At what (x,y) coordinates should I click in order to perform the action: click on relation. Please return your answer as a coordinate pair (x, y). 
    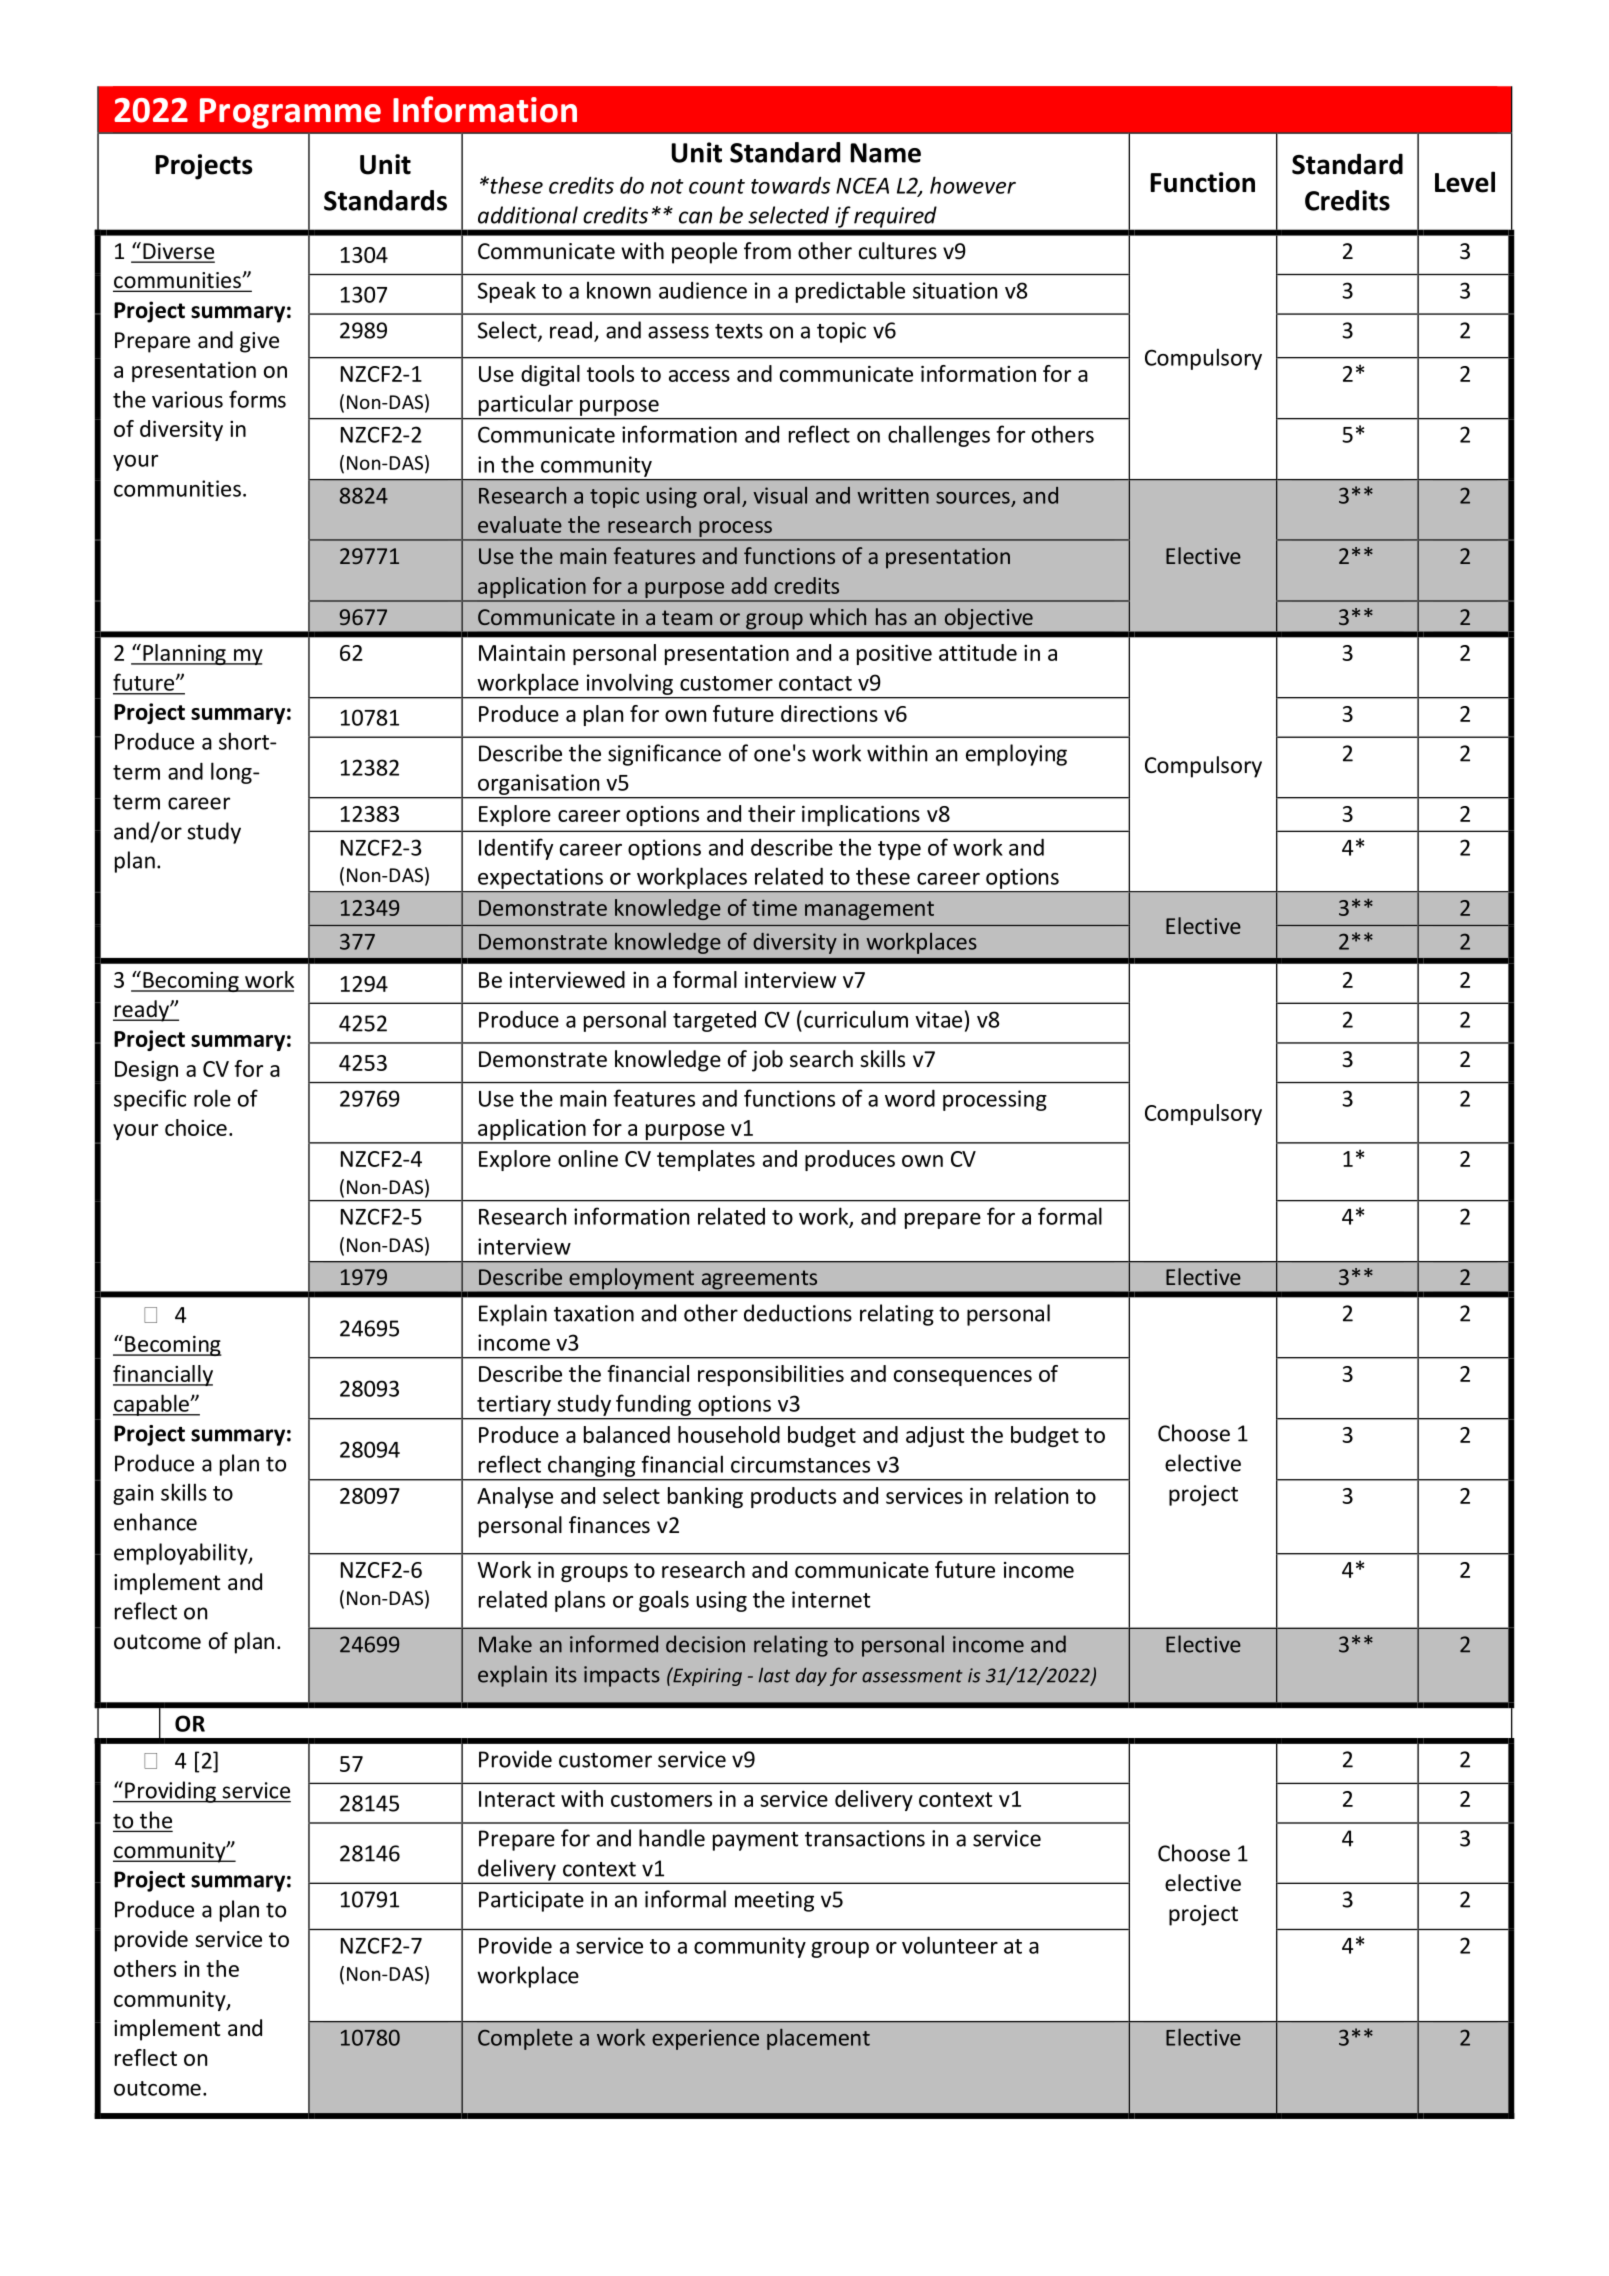
    Looking at the image, I should click on (1031, 1495).
